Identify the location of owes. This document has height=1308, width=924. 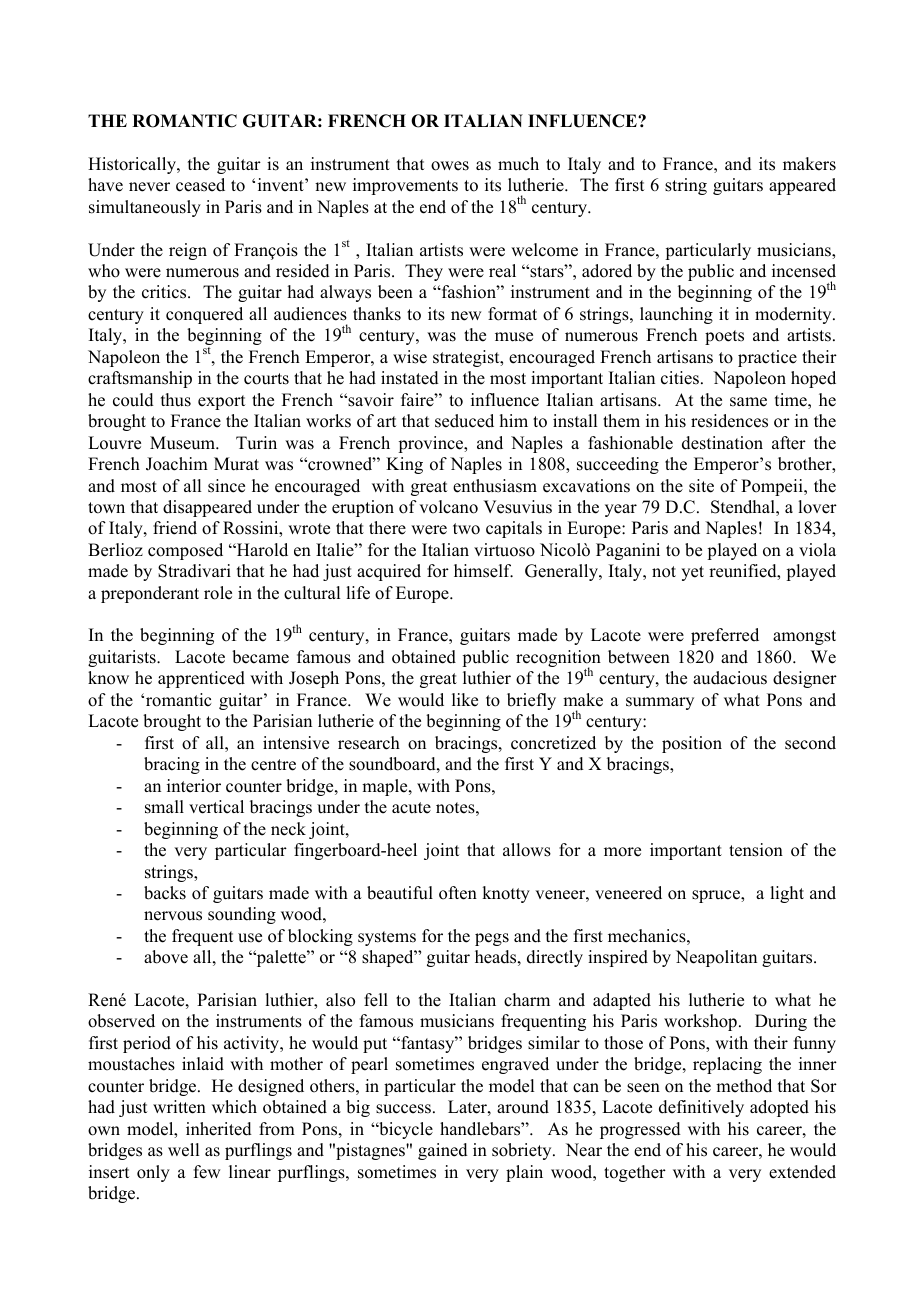
(450, 166).
